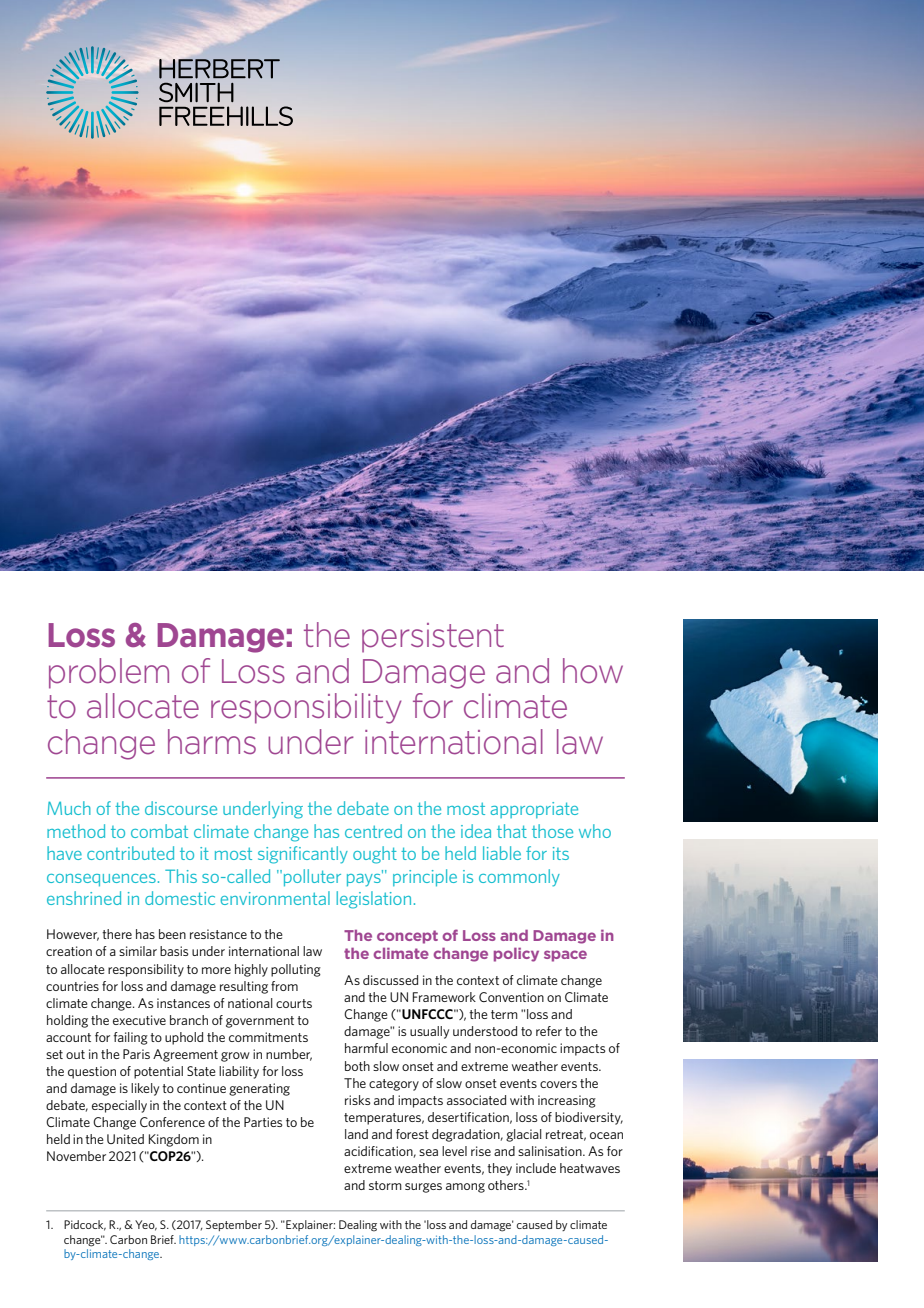 This image has width=924, height=1308. What do you see at coordinates (373, 900) in the image?
I see `legislation` at bounding box center [373, 900].
